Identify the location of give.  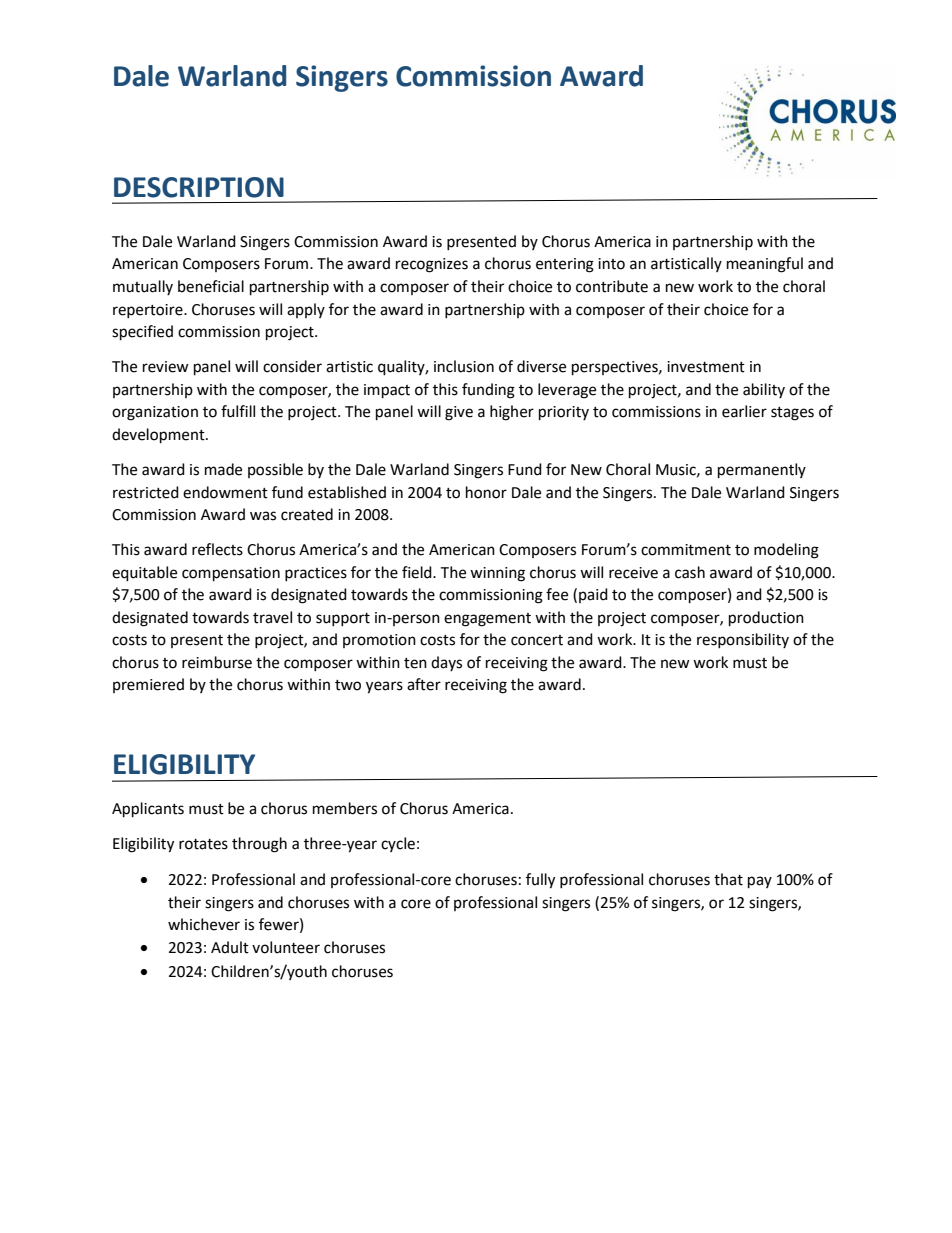
(459, 413).
